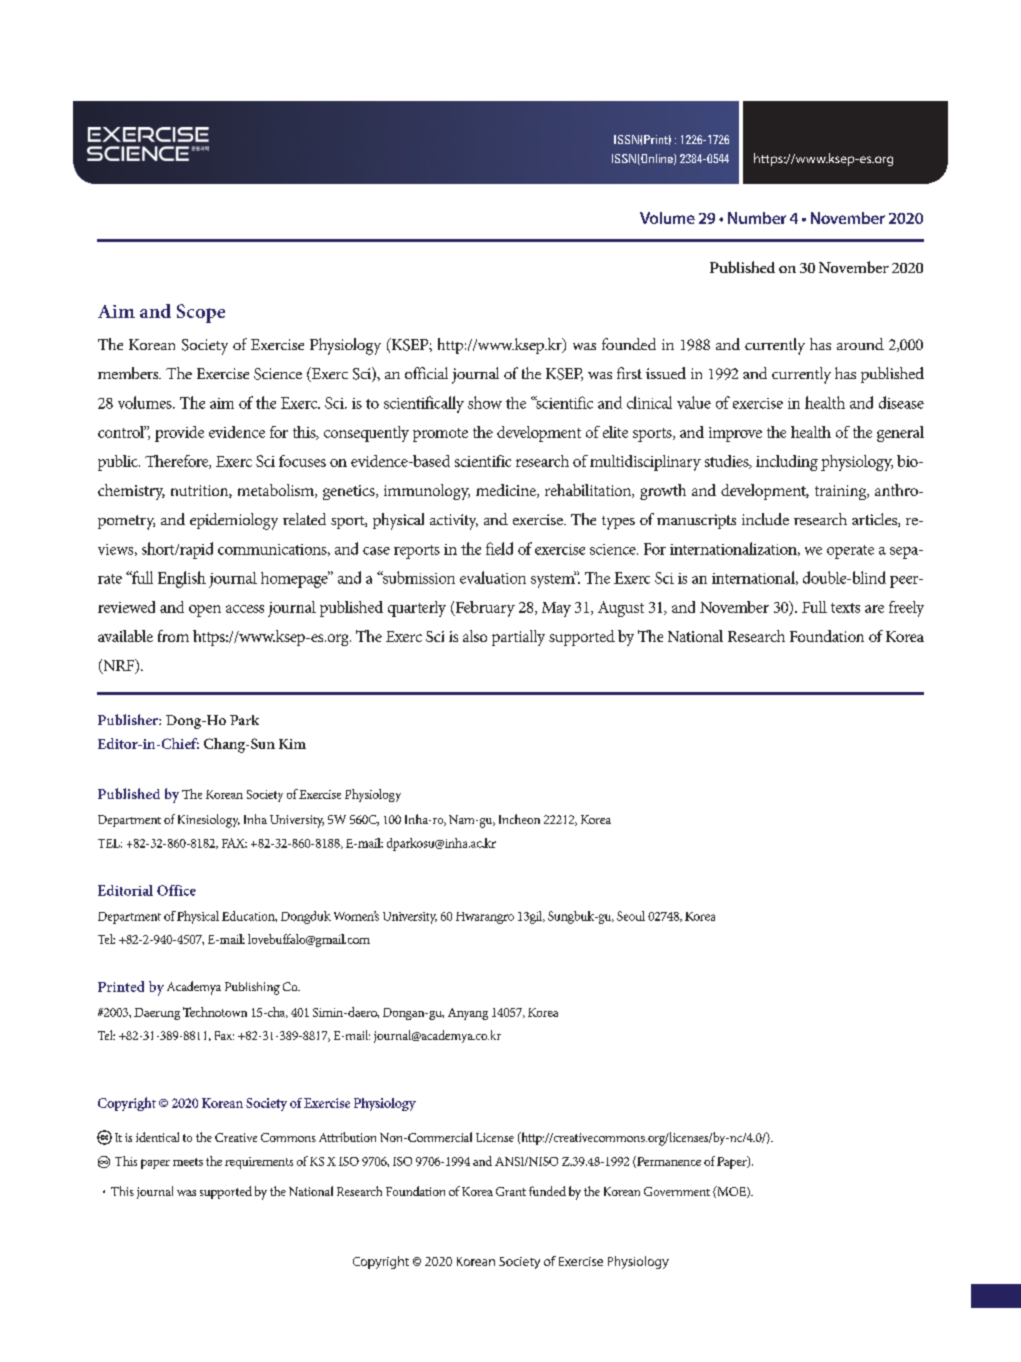  Describe the element at coordinates (757, 218) in the document. I see `Number` at that location.
